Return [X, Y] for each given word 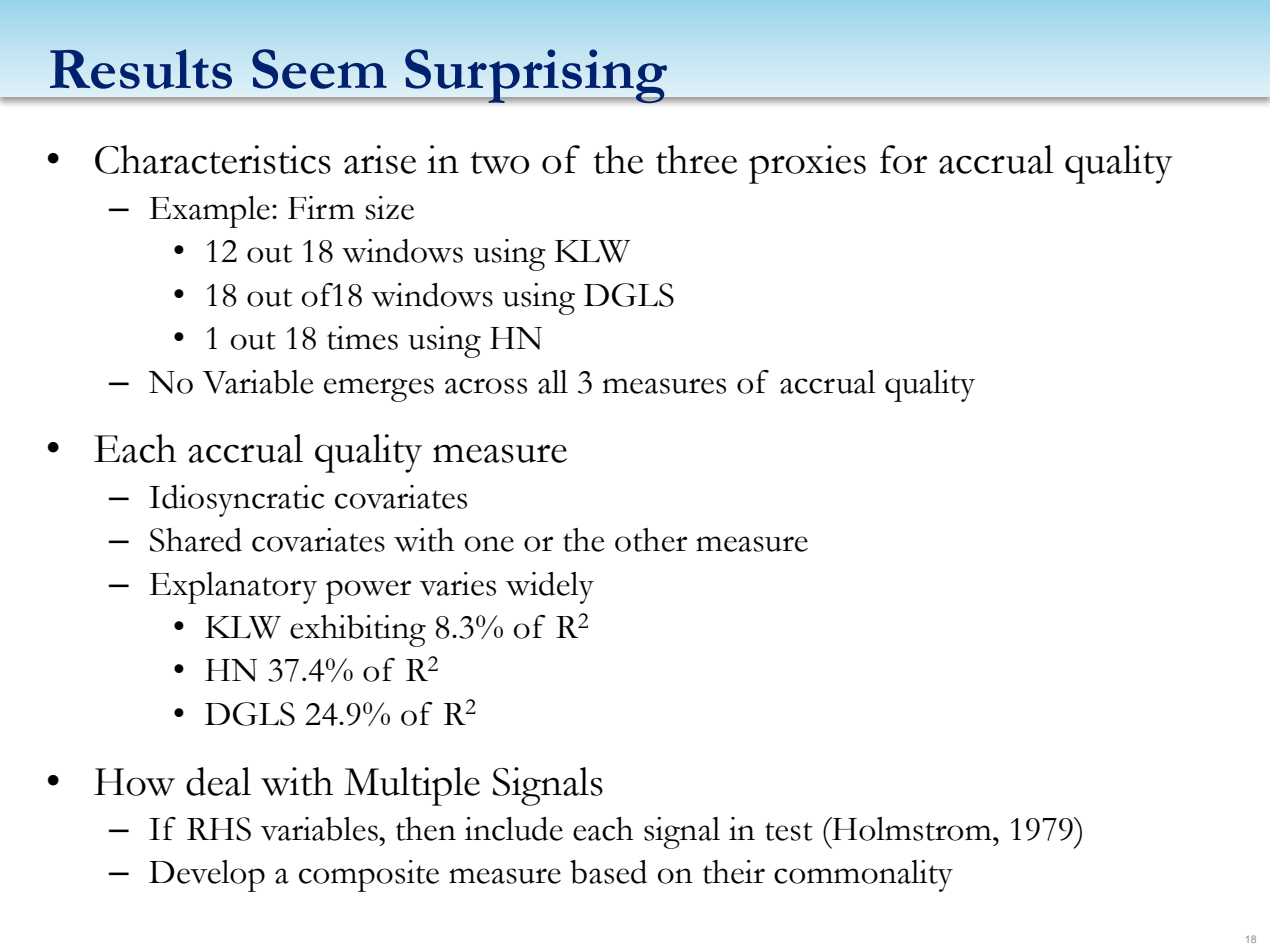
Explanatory [233, 588]
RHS [219, 829]
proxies [807, 164]
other [651, 540]
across [486, 386]
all [553, 382]
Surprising [536, 76]
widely [550, 588]
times [362, 338]
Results [141, 69]
